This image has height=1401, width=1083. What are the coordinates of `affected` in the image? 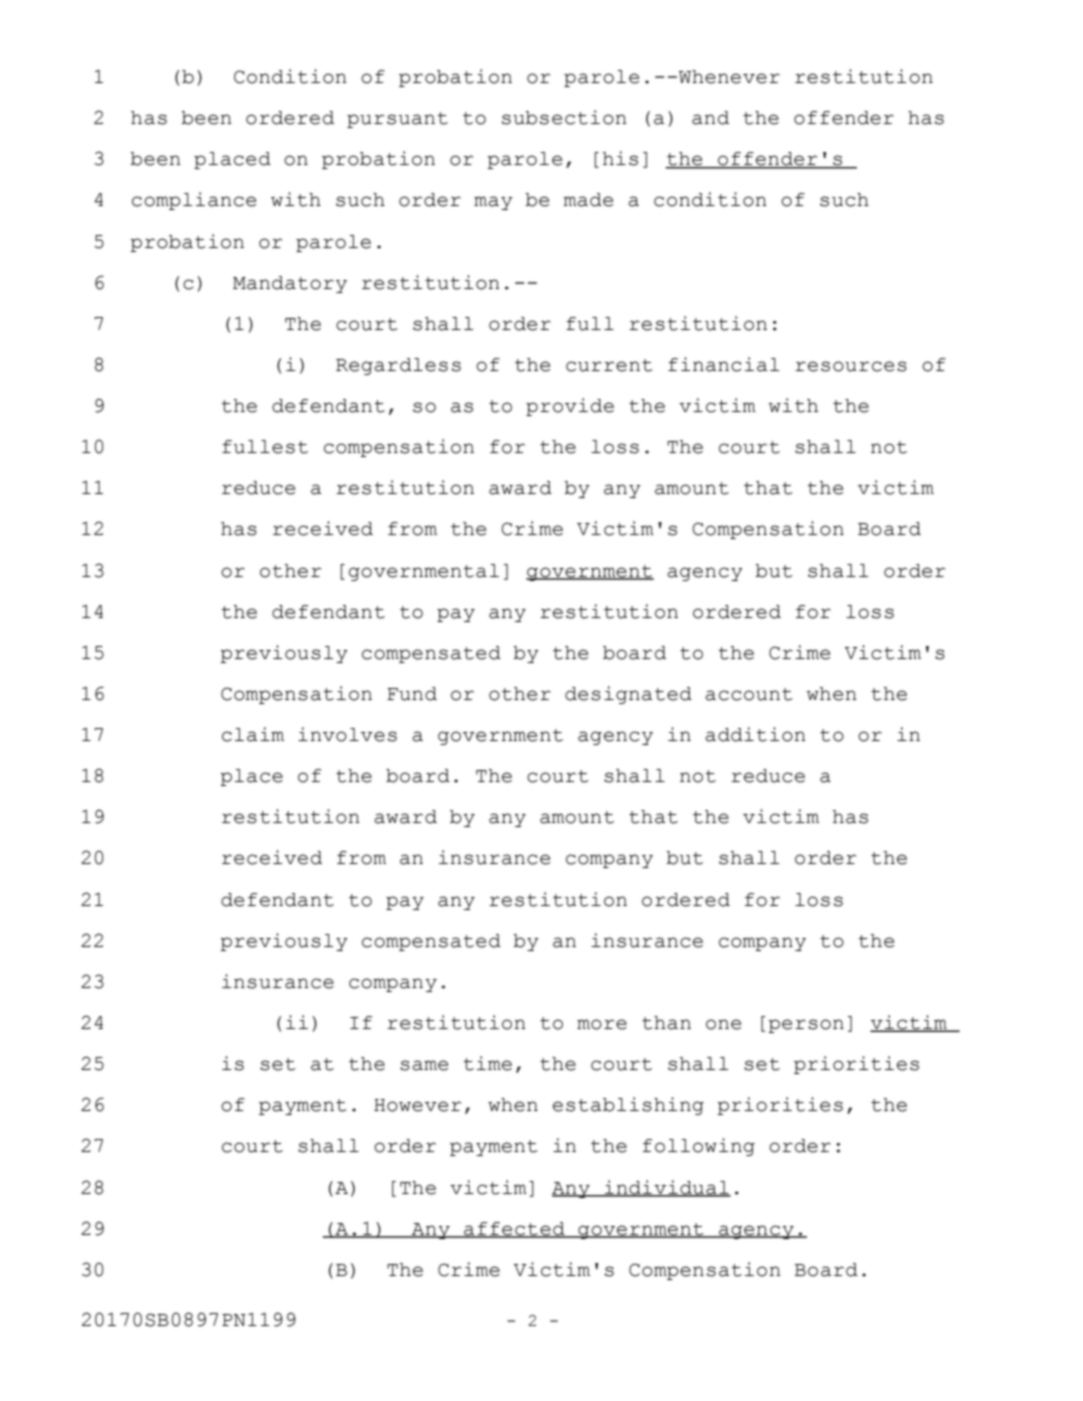 It's located at (514, 1230).
